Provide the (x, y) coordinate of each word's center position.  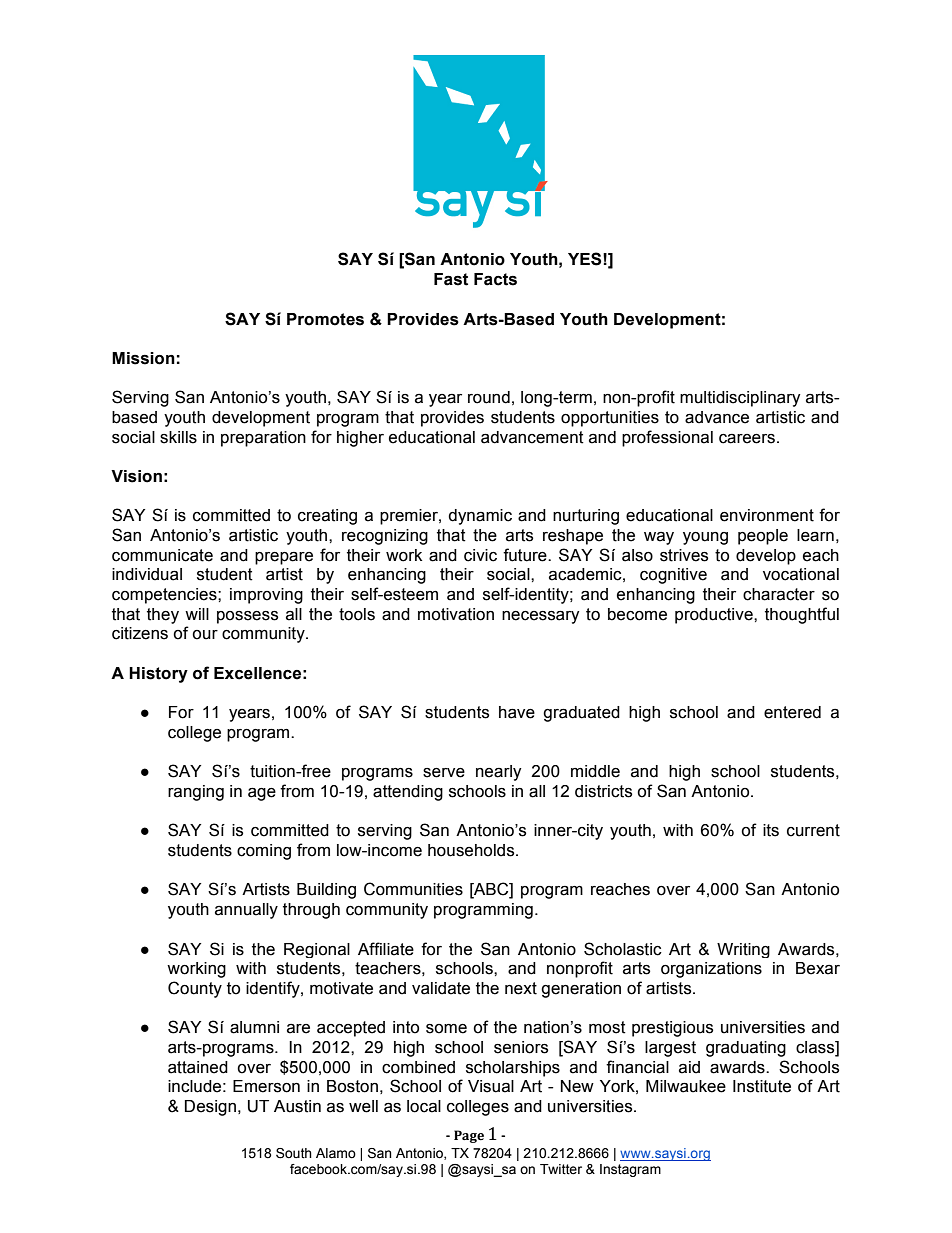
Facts (495, 279)
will (197, 614)
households (472, 850)
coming (264, 852)
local (424, 1106)
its (771, 830)
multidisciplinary (740, 399)
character (779, 594)
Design (210, 1108)
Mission (143, 358)
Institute (762, 1086)
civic (480, 555)
